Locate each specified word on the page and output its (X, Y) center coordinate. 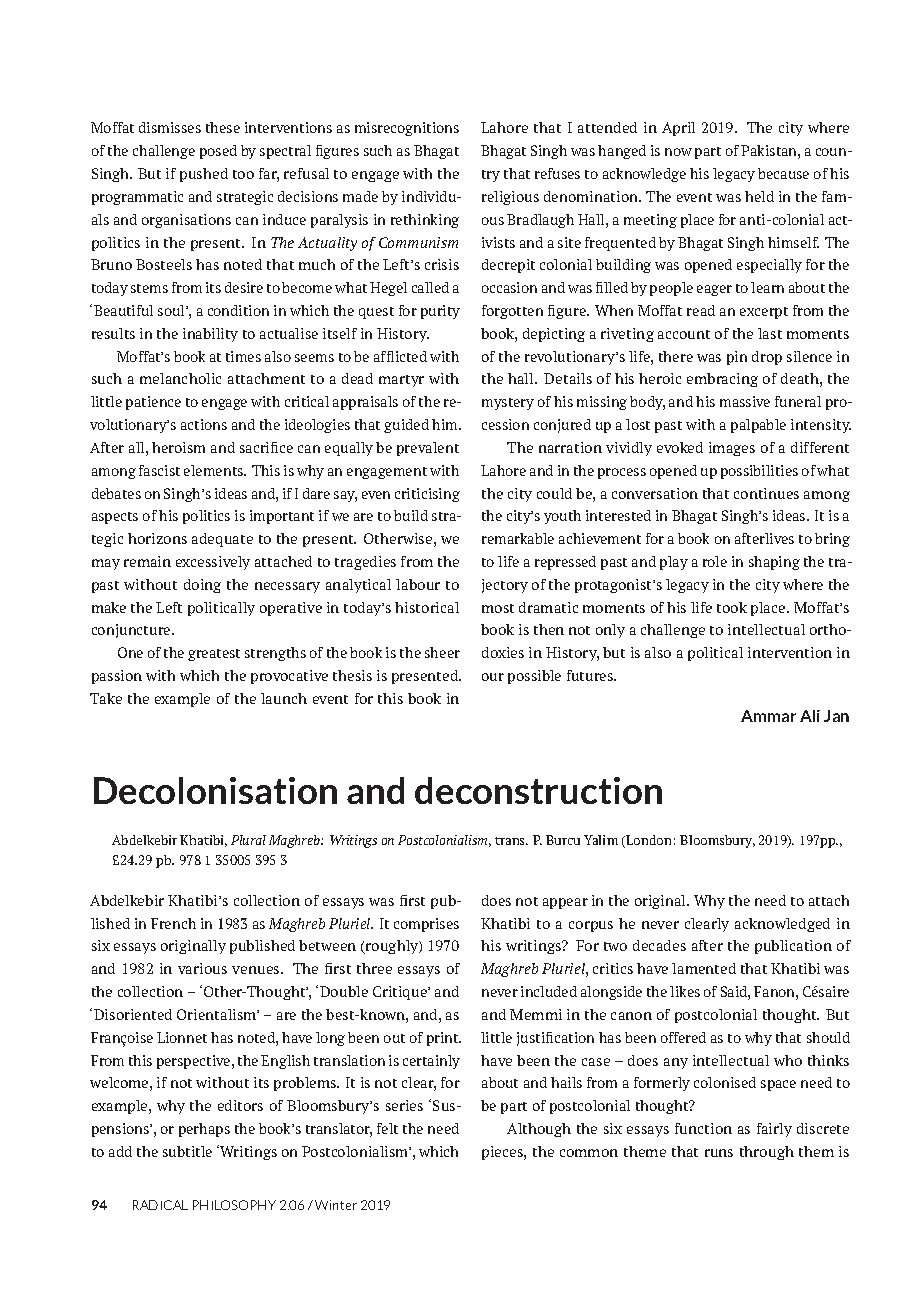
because (783, 173)
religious (510, 198)
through (767, 1153)
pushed (204, 175)
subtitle (187, 1151)
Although (539, 1130)
